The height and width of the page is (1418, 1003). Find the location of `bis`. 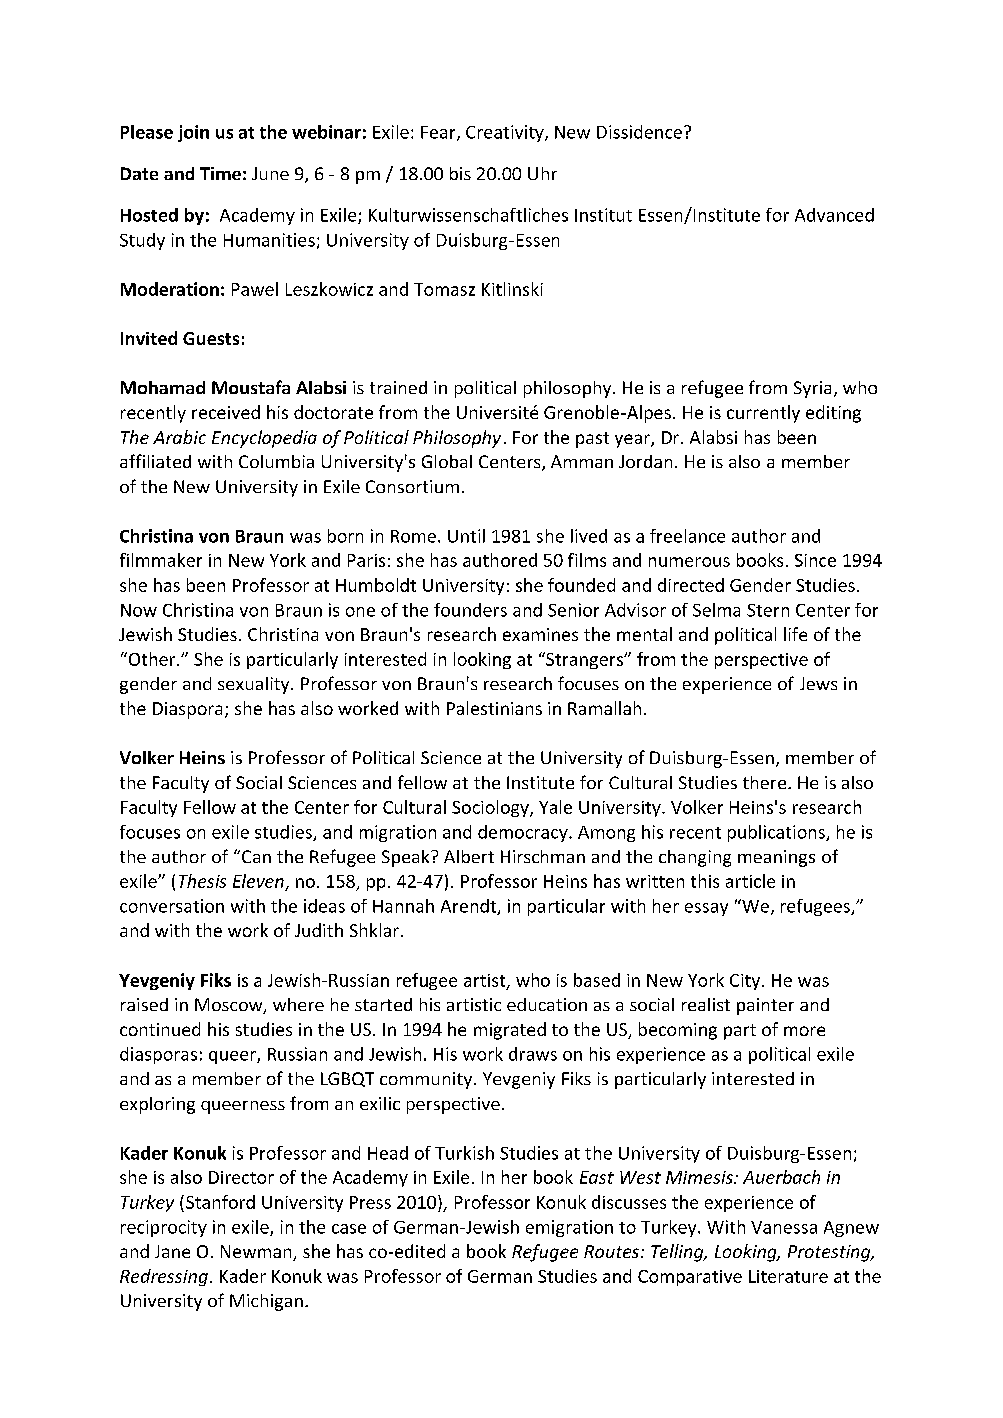

bis is located at coordinates (460, 173).
